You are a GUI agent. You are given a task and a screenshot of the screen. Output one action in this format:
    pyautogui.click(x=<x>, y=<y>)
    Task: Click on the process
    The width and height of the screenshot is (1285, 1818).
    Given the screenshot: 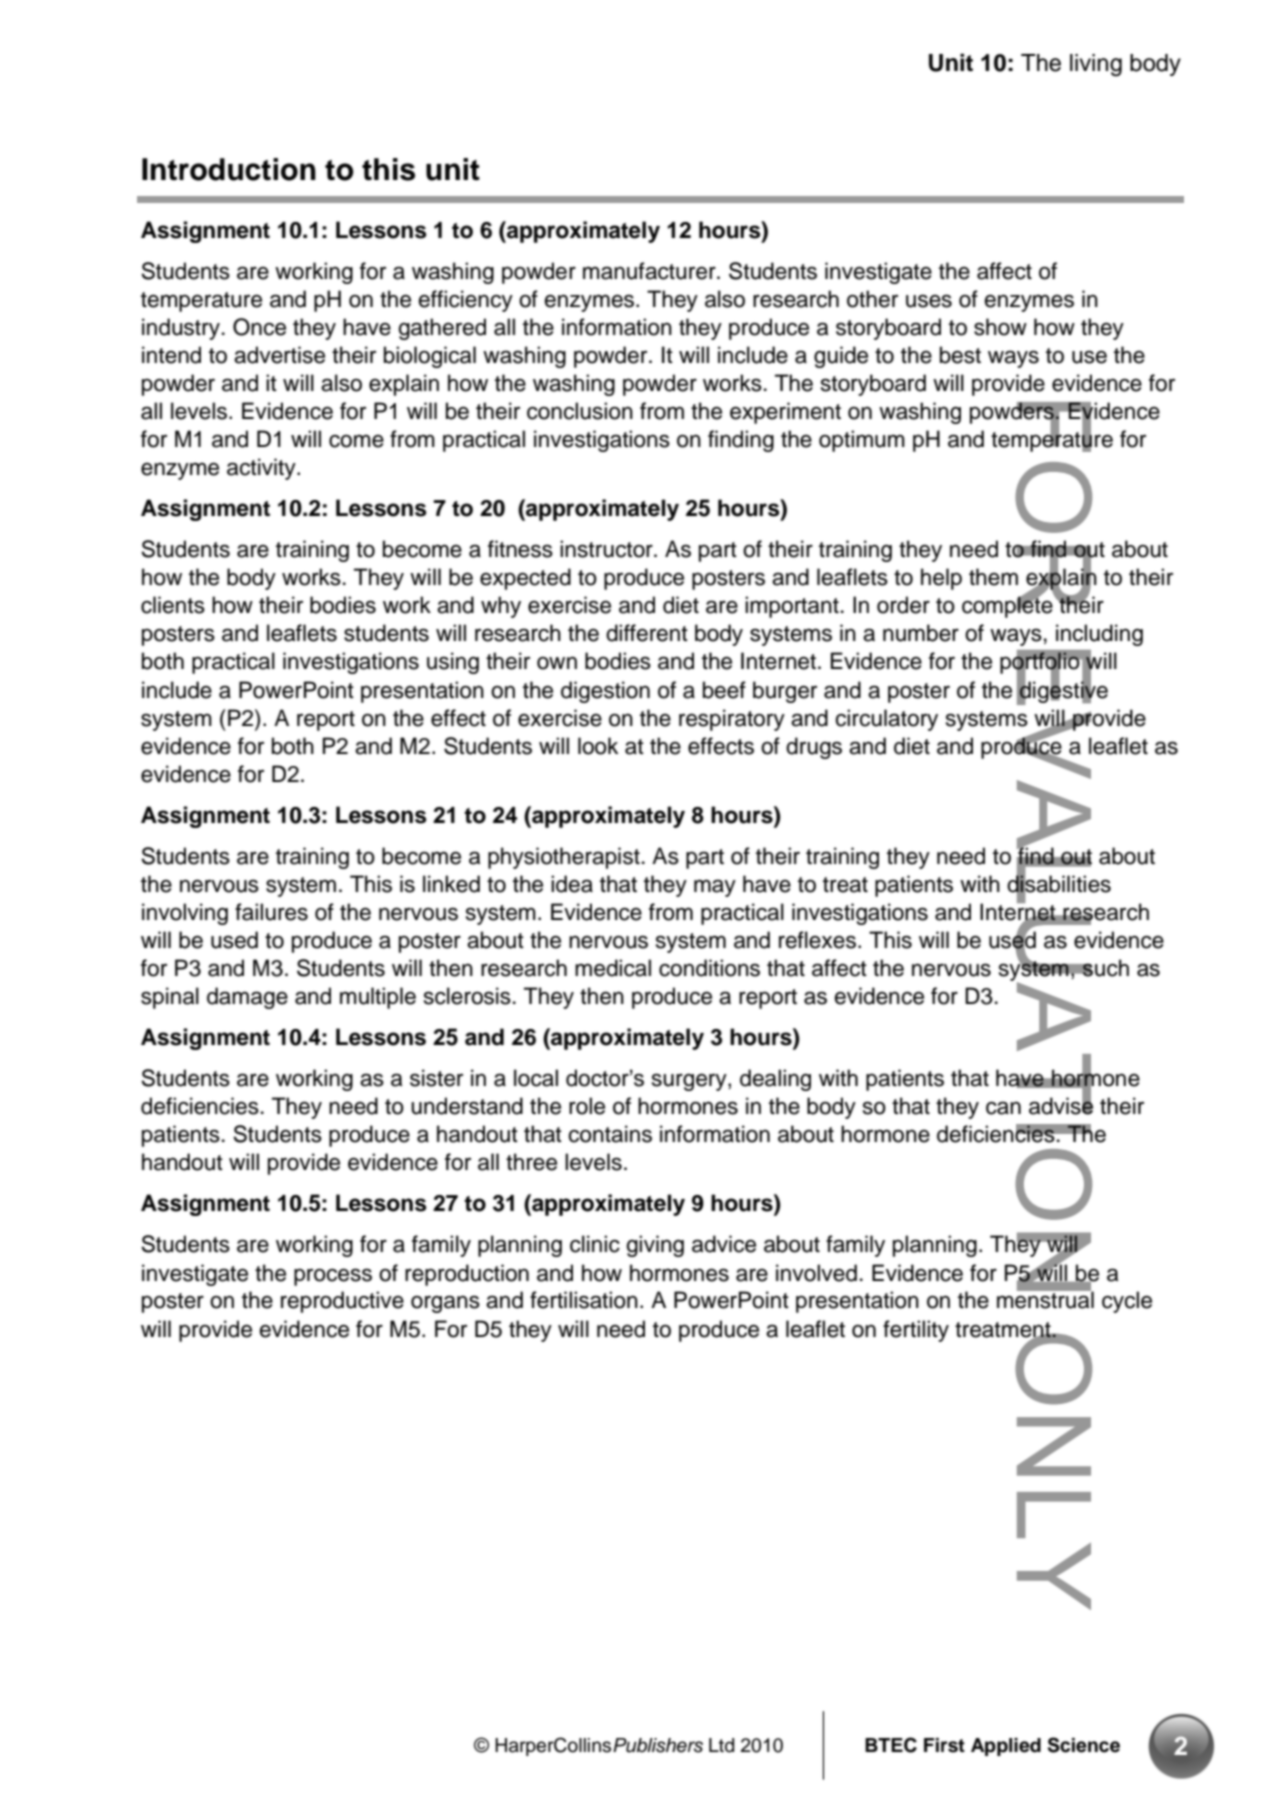 What is the action you would take?
    pyautogui.click(x=333, y=1277)
